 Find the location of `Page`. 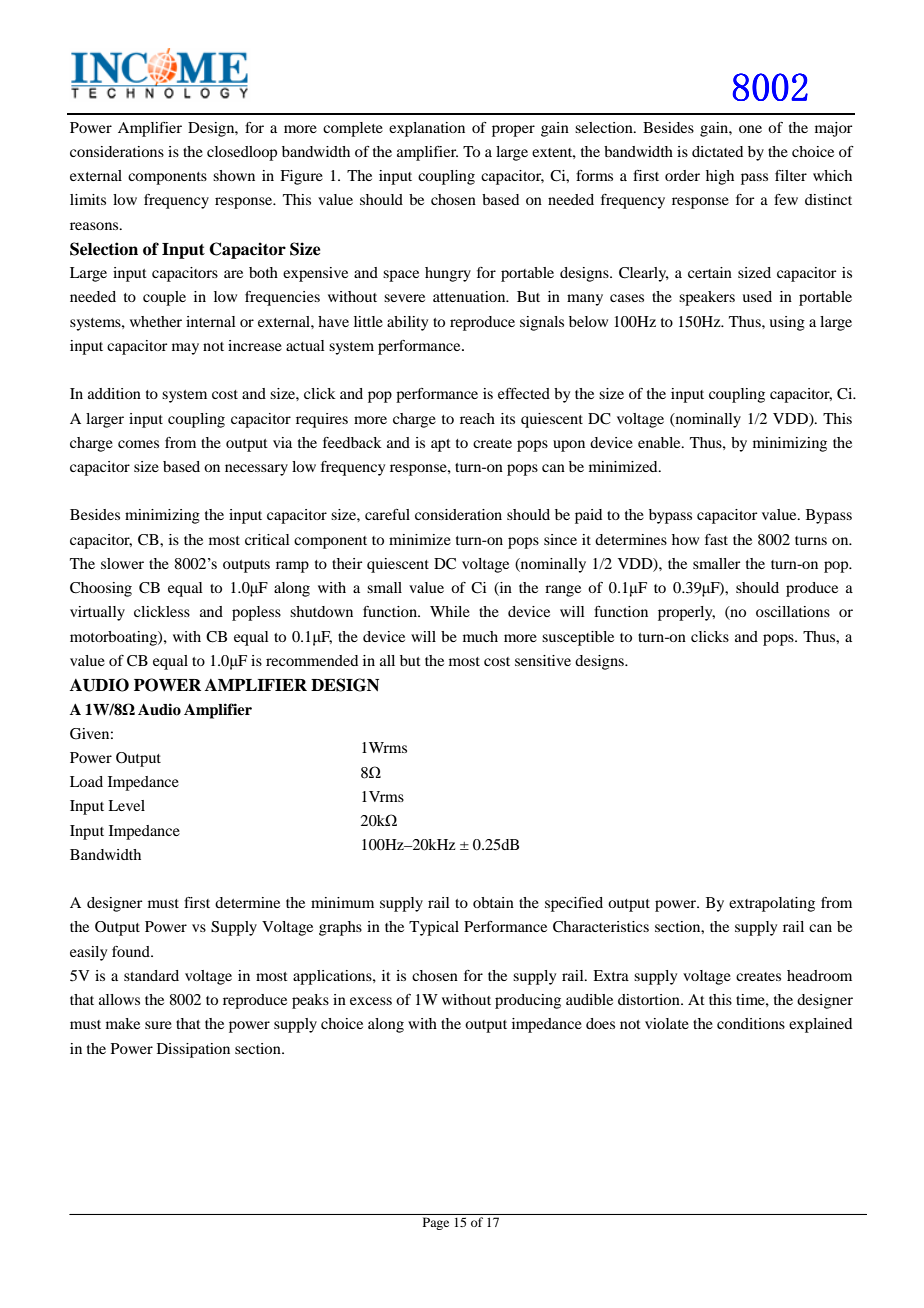

Page is located at coordinates (436, 1223).
